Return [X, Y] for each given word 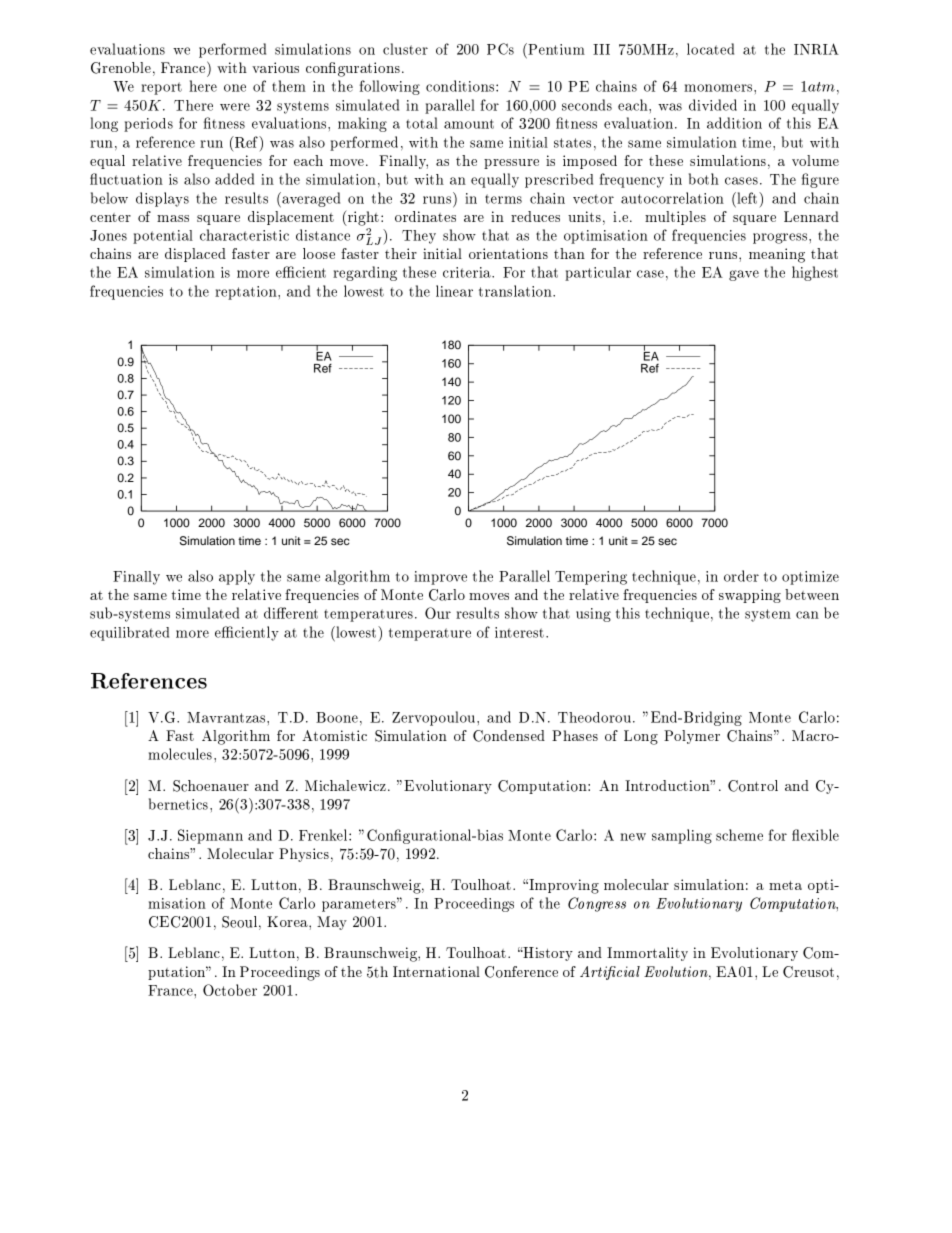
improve [440, 578]
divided [713, 105]
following [390, 87]
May [332, 923]
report [161, 88]
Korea [288, 921]
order [741, 576]
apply [237, 577]
